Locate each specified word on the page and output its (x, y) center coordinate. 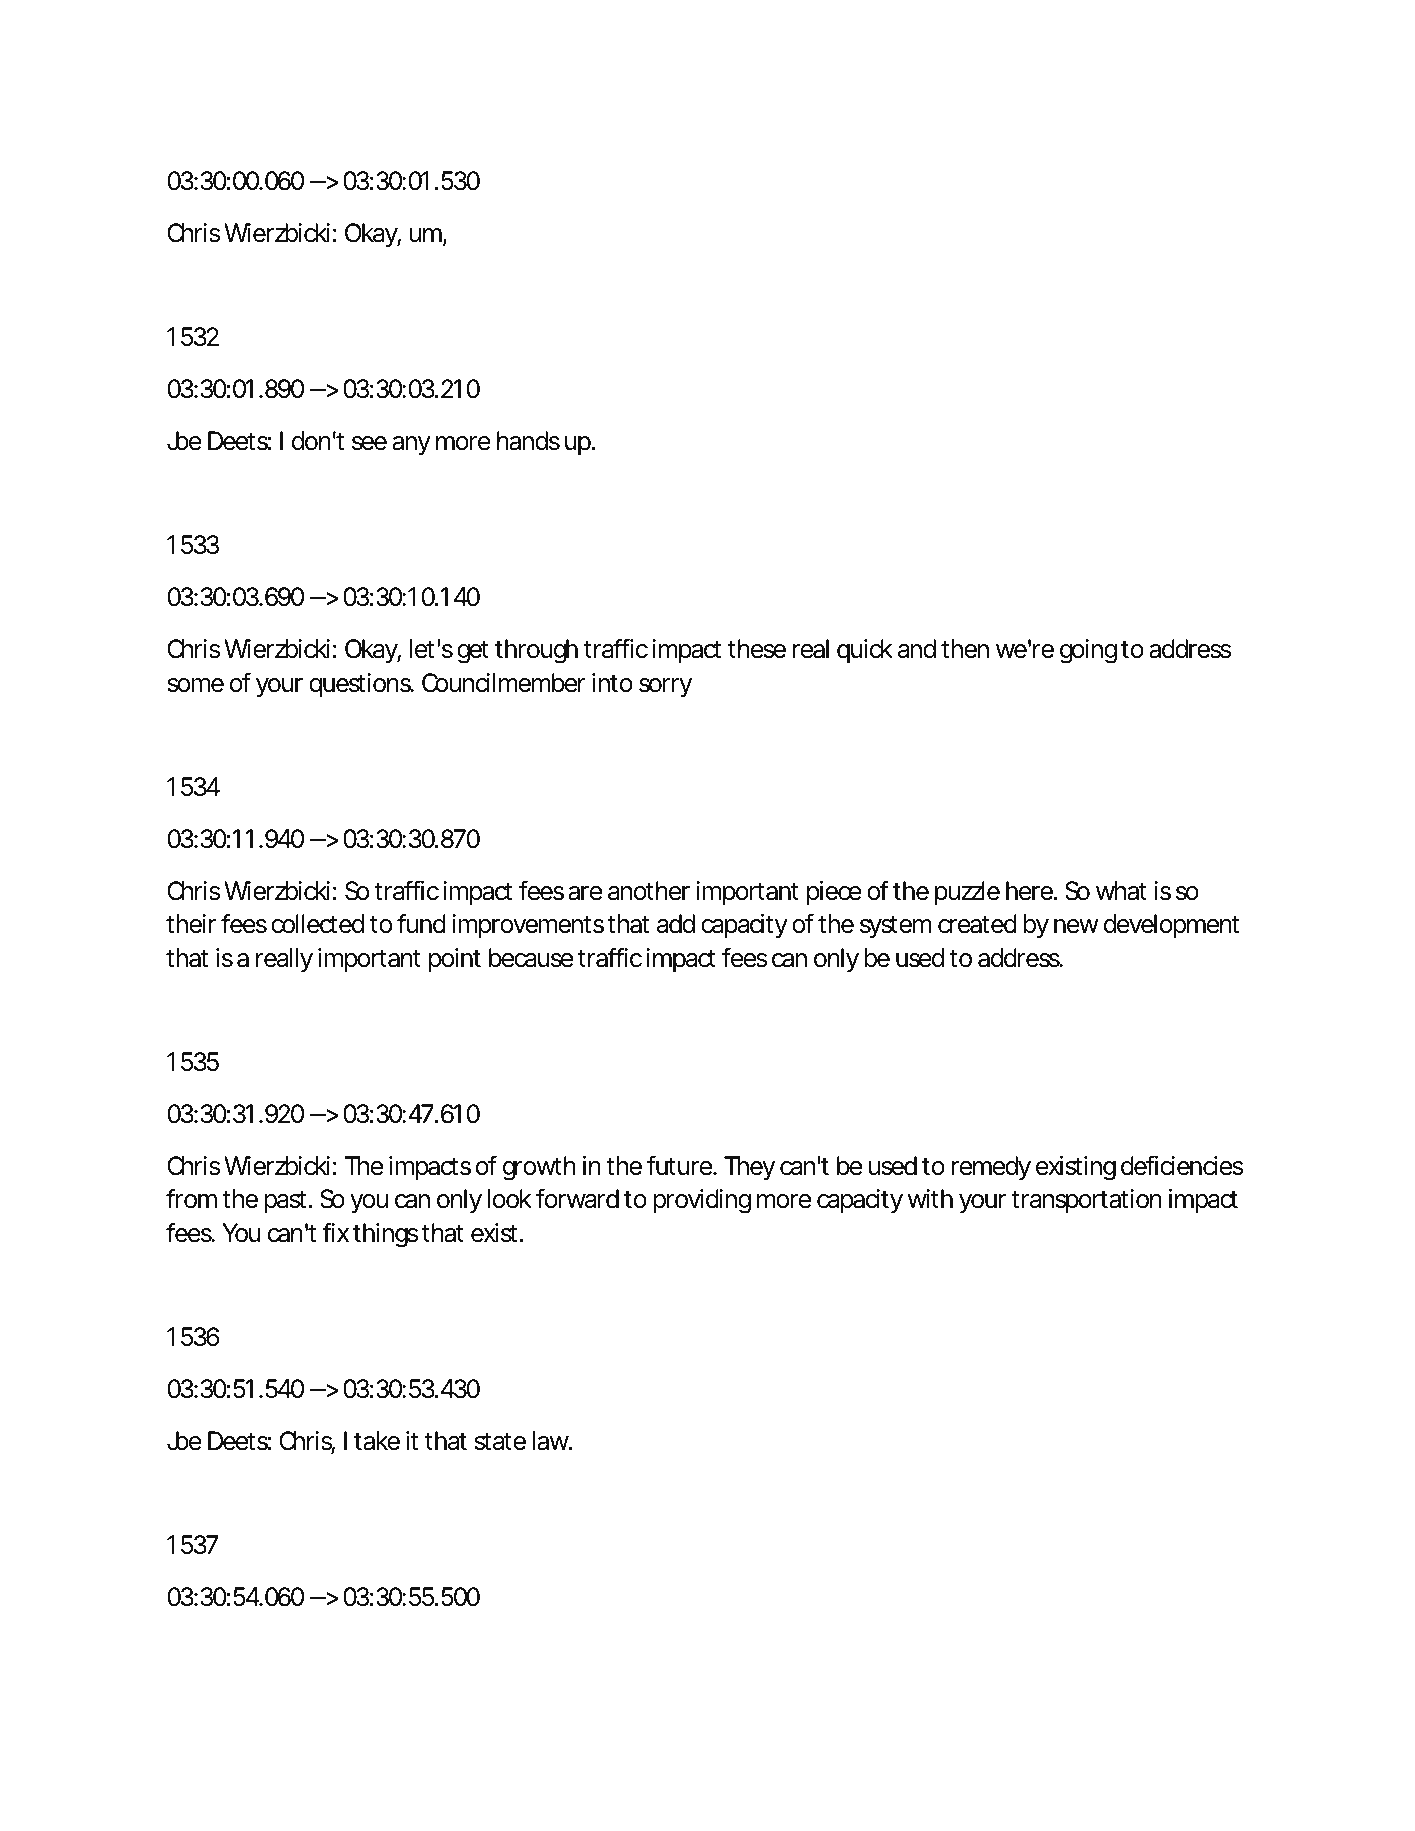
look (509, 1199)
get (473, 652)
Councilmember (504, 683)
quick (864, 651)
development (1171, 926)
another (649, 891)
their (191, 924)
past (285, 1202)
